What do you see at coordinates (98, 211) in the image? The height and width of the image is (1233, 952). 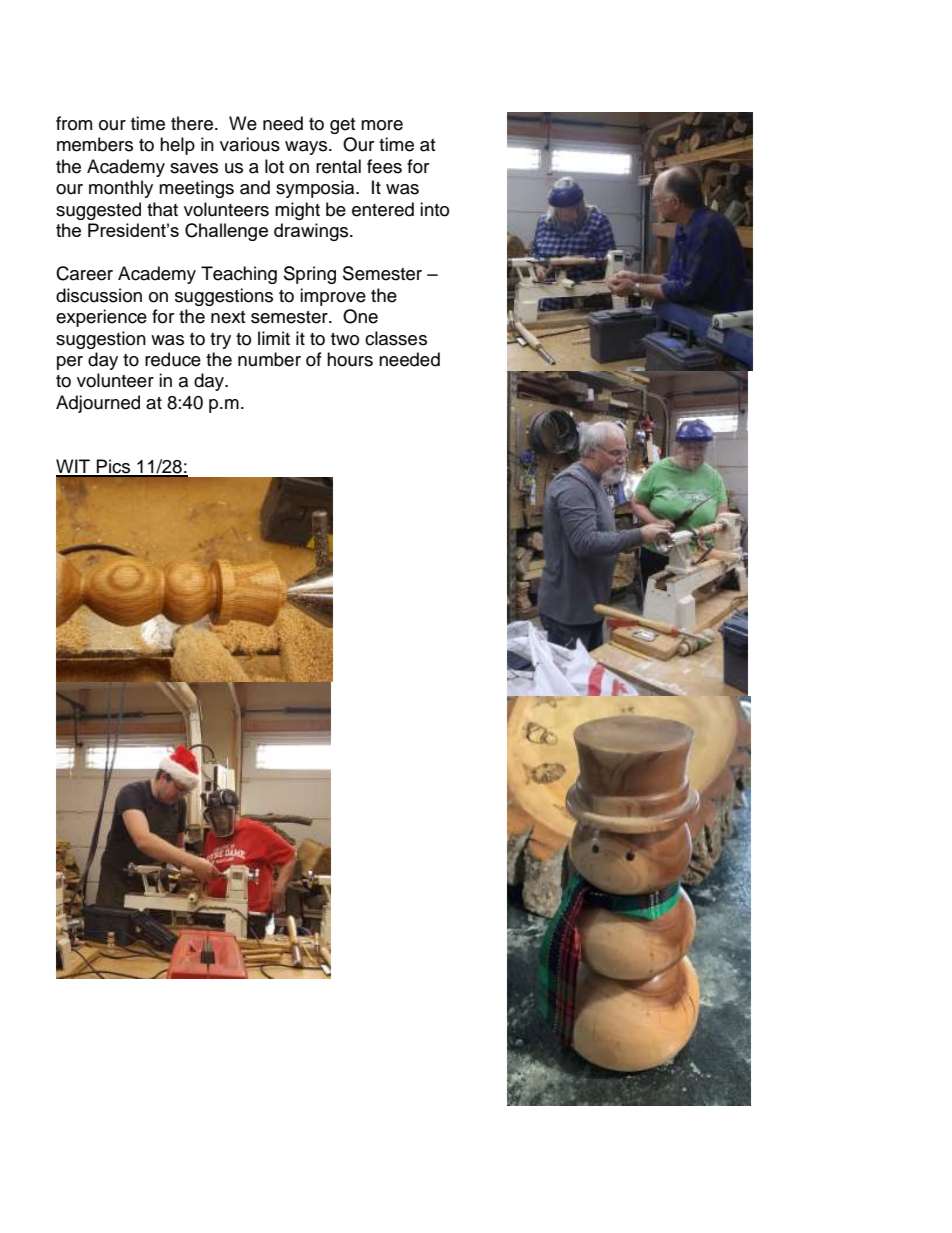 I see `suggested` at bounding box center [98, 211].
